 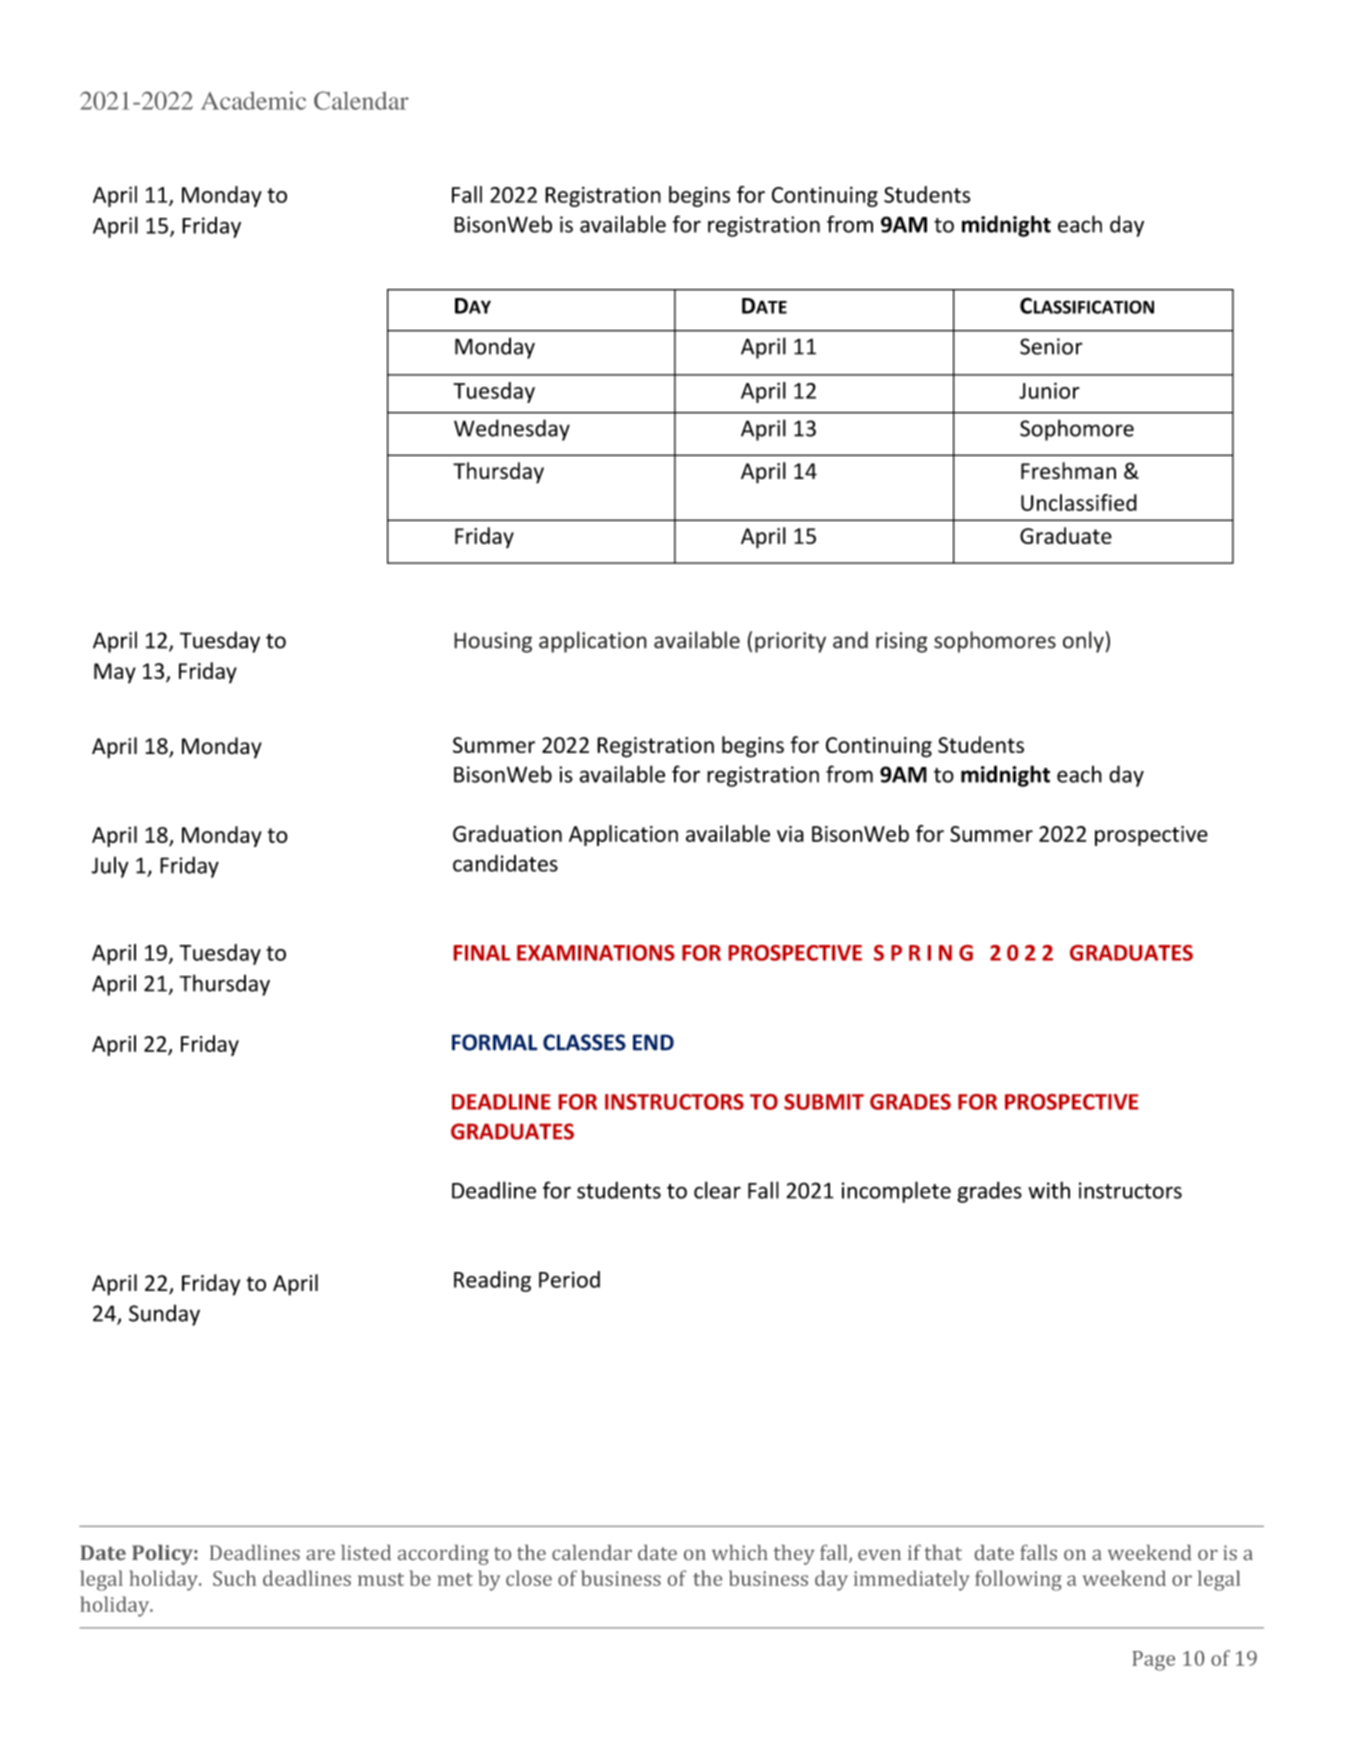 I want to click on Wednesday, so click(x=512, y=430).
